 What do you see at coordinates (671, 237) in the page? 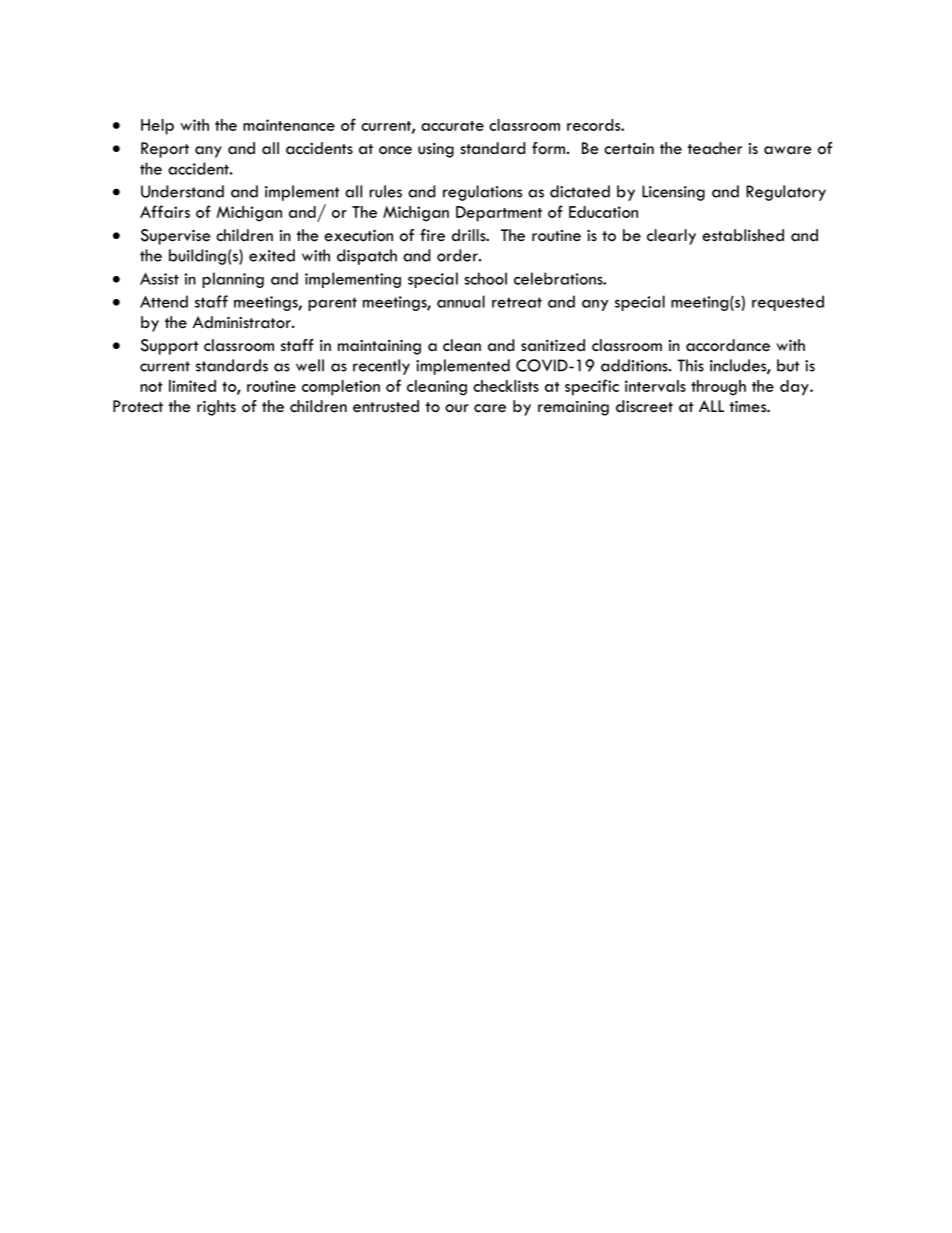
I see `clearly` at bounding box center [671, 237].
